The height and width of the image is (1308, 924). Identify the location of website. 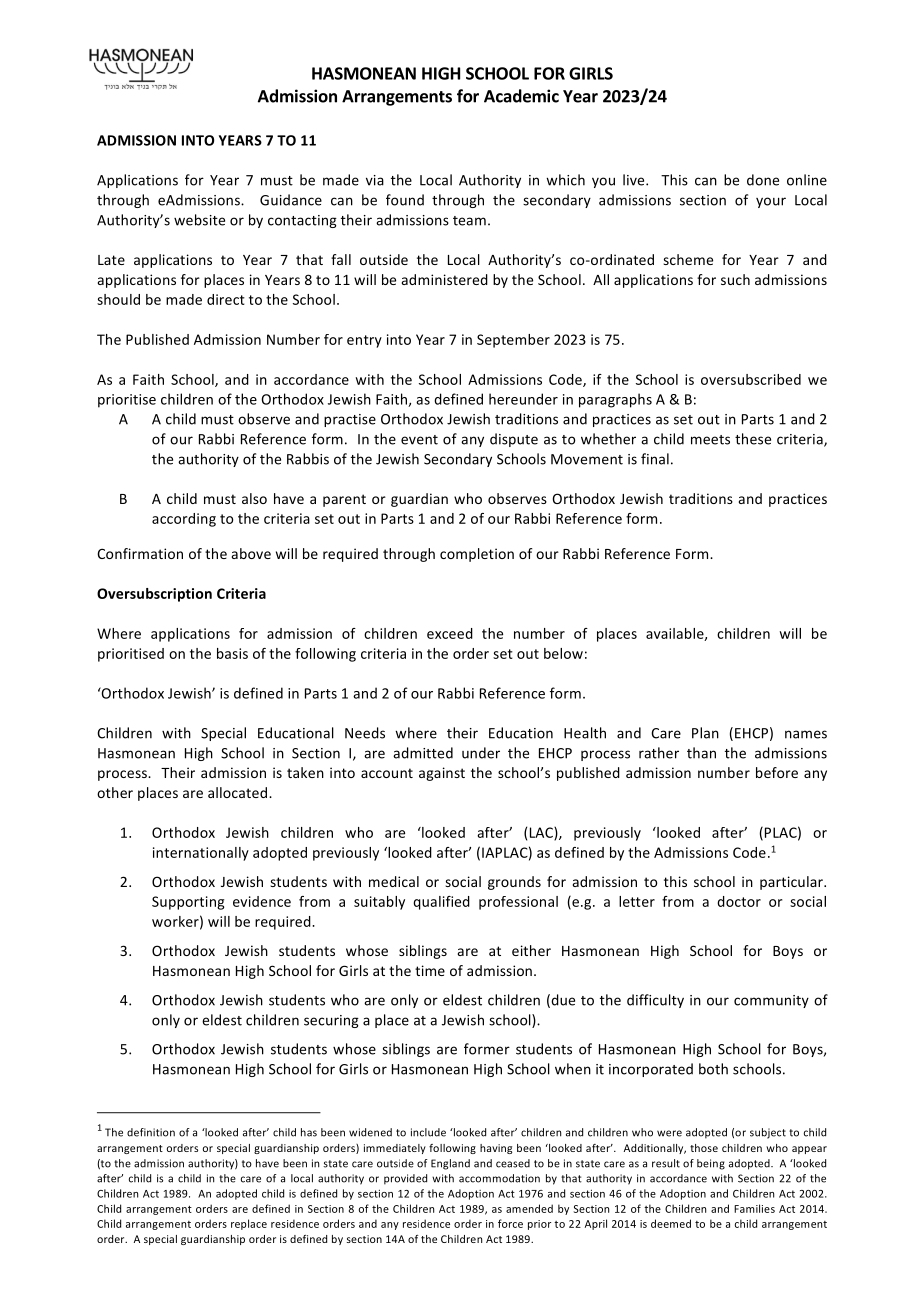
(199, 220).
